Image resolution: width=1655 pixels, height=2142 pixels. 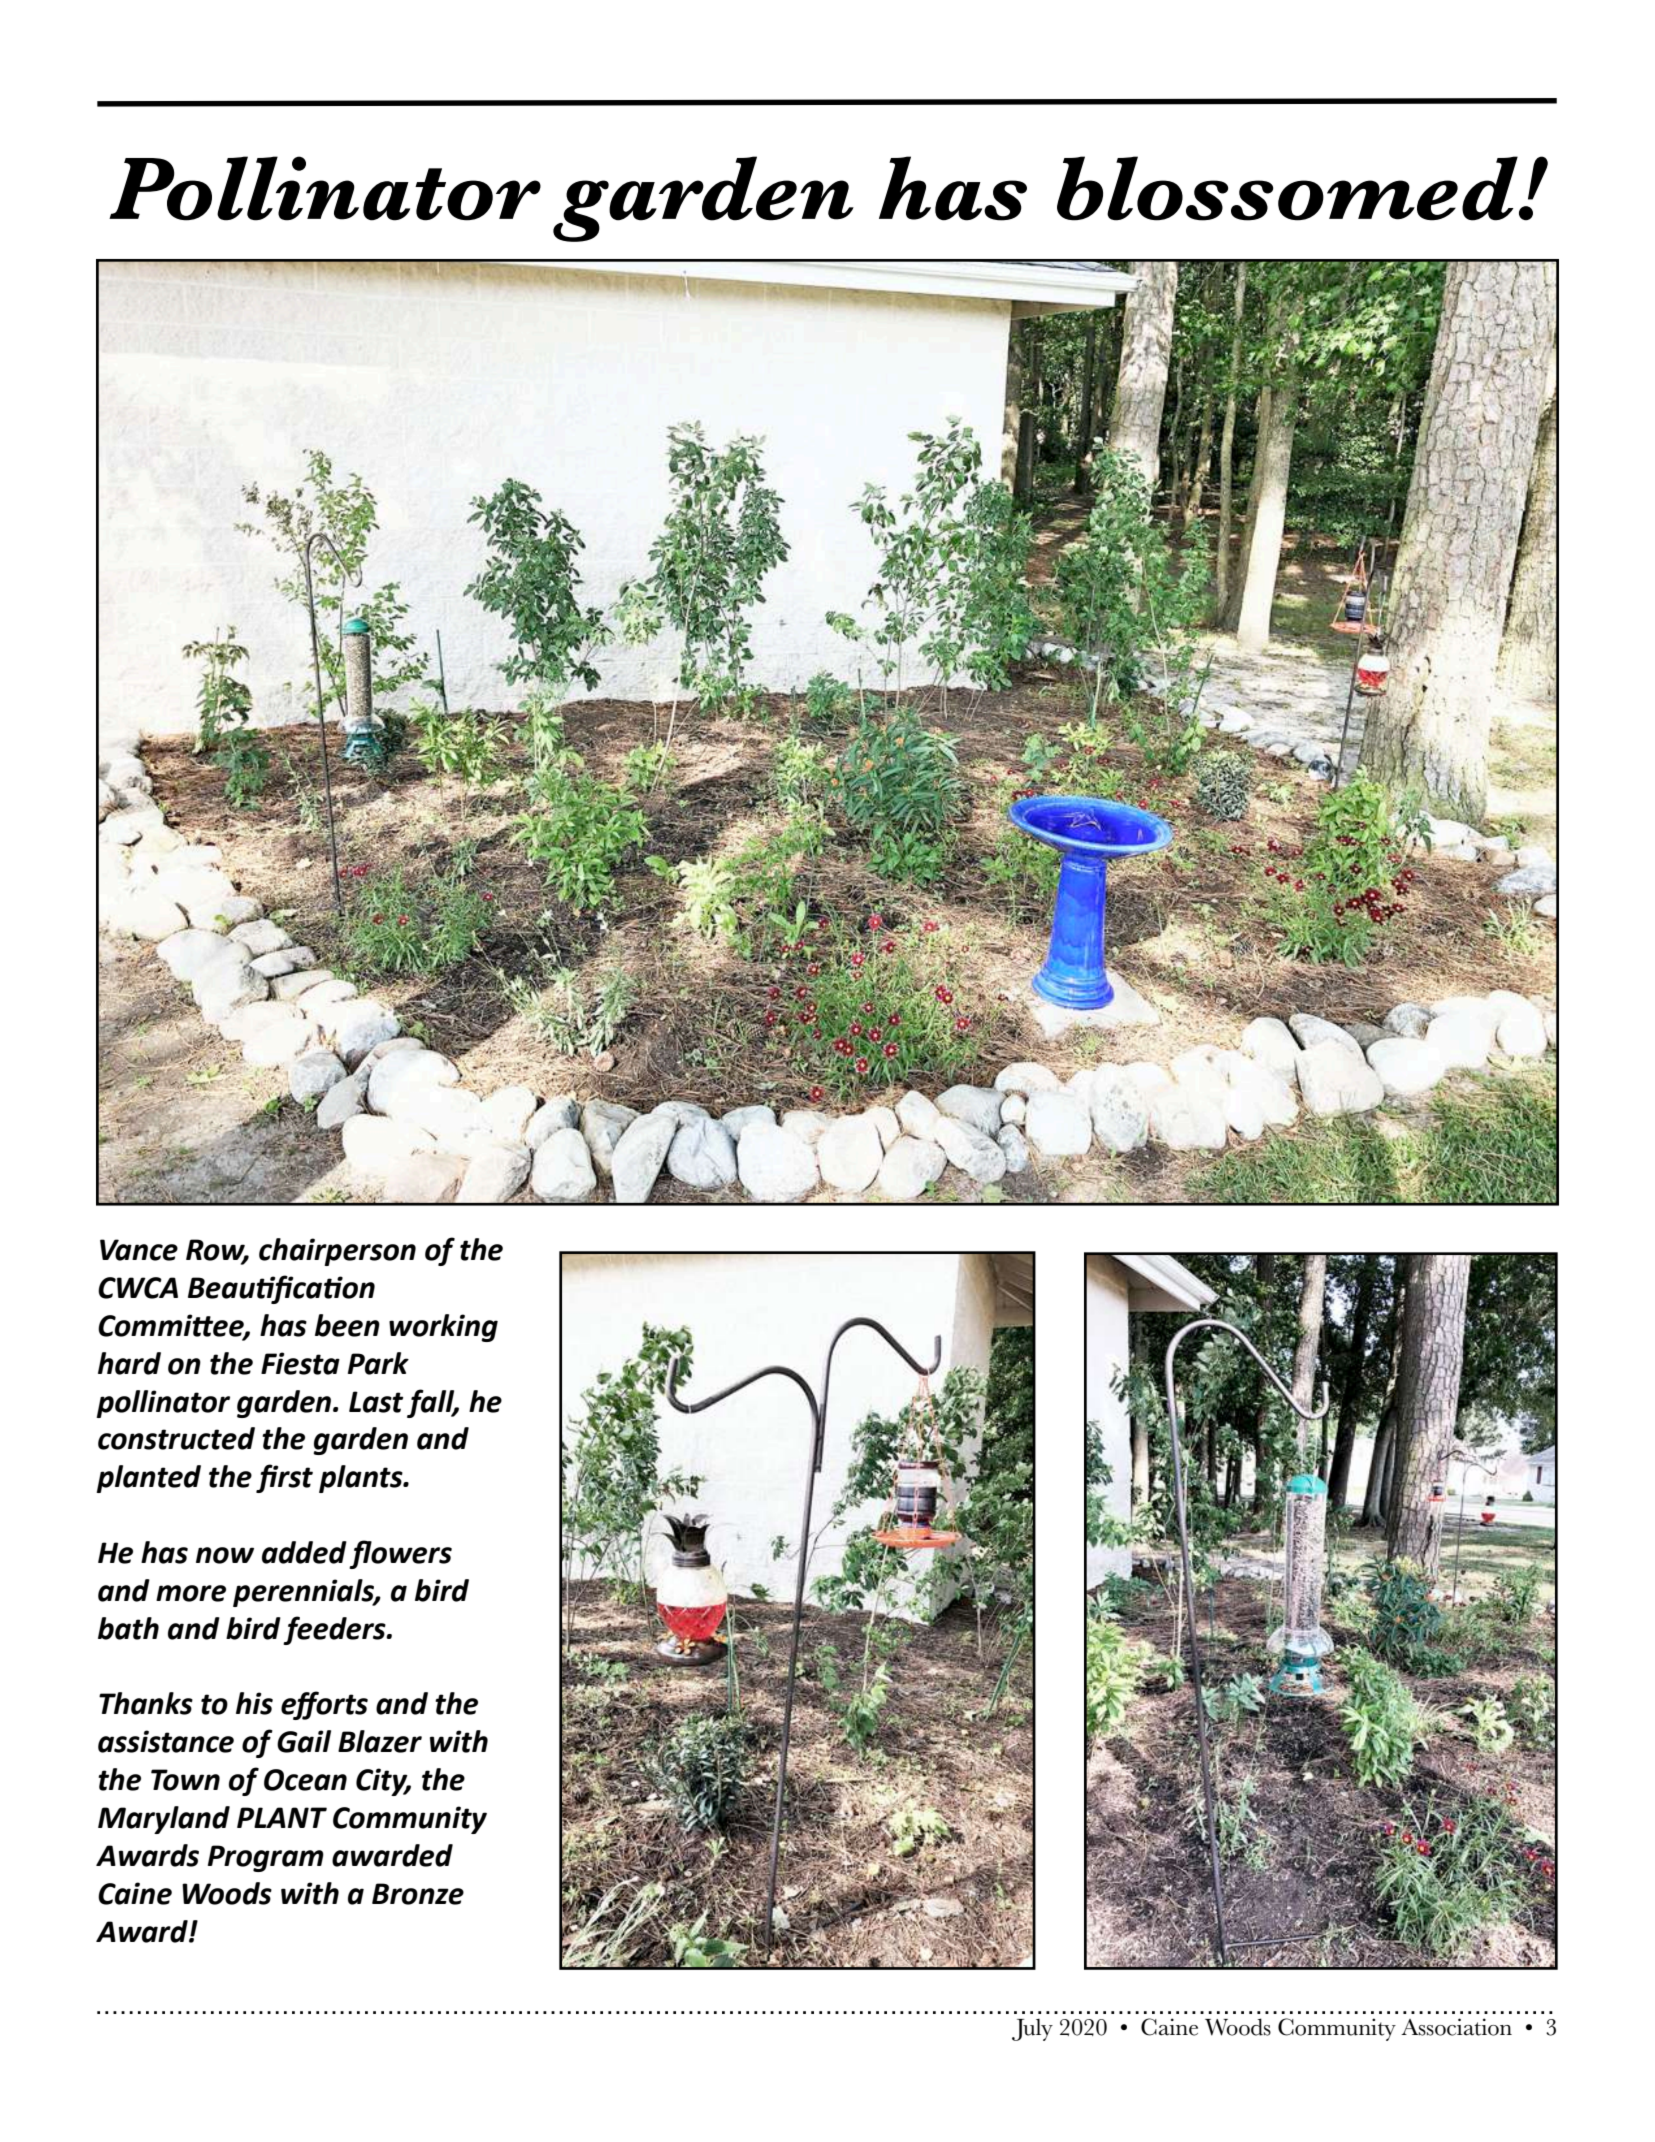 I want to click on working, so click(x=443, y=1328).
